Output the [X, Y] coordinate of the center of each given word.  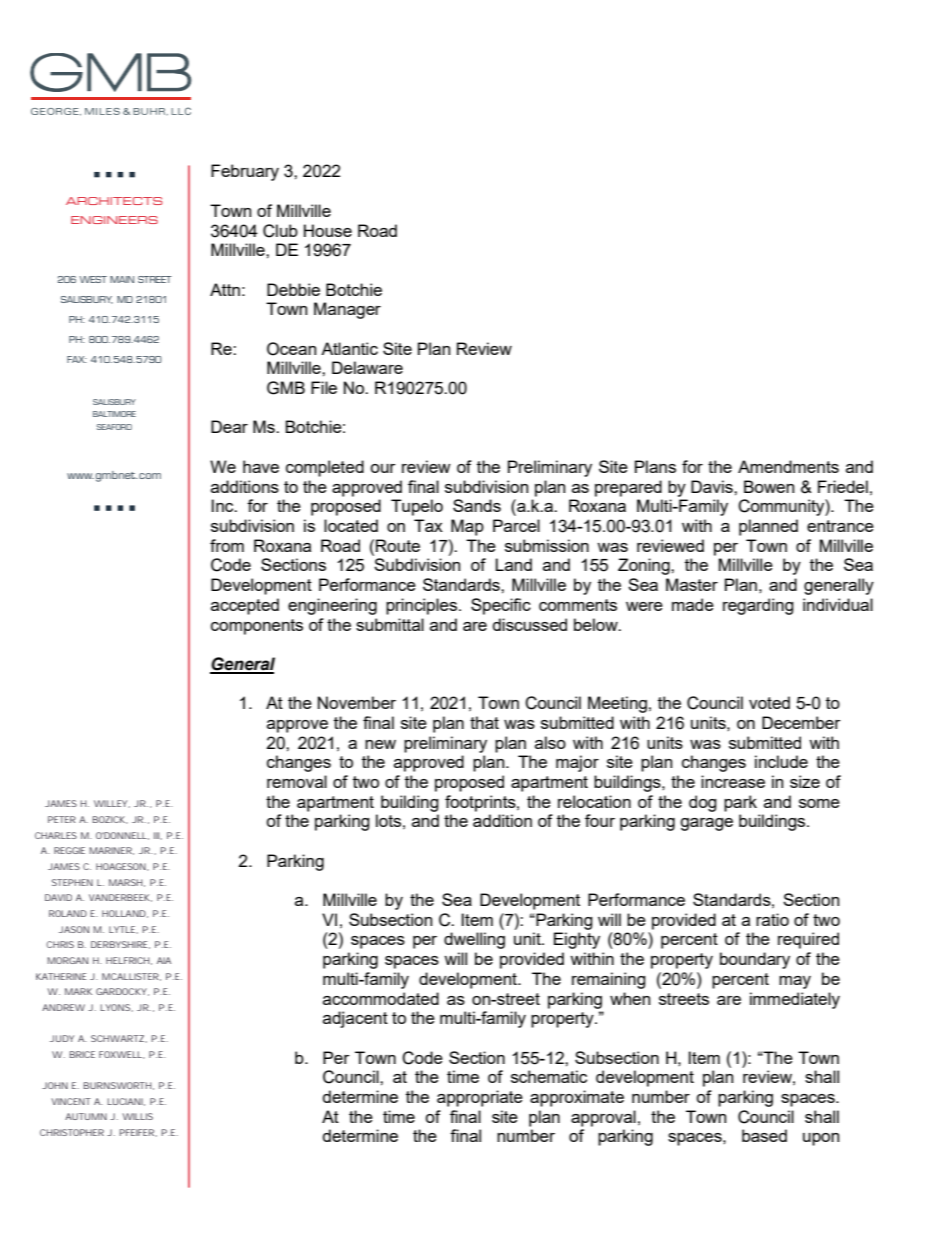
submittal [390, 624]
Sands [477, 505]
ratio [772, 919]
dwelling [474, 940]
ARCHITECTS [114, 201]
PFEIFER [137, 1133]
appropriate [480, 1098]
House [328, 230]
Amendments [788, 466]
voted [769, 702]
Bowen [769, 486]
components [257, 627]
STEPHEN [72, 882]
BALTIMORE [114, 414]
